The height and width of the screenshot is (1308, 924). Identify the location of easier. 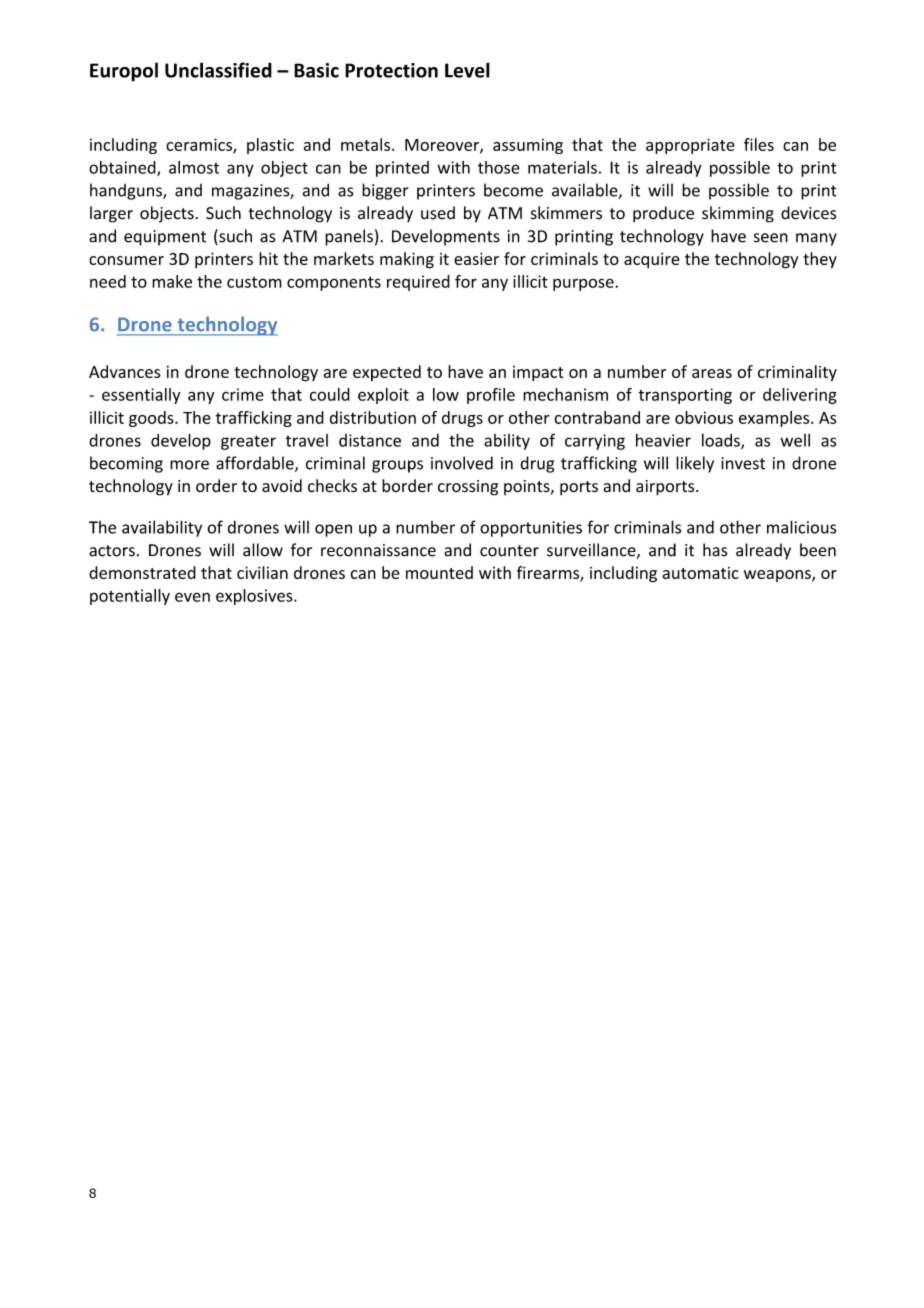
(476, 258).
